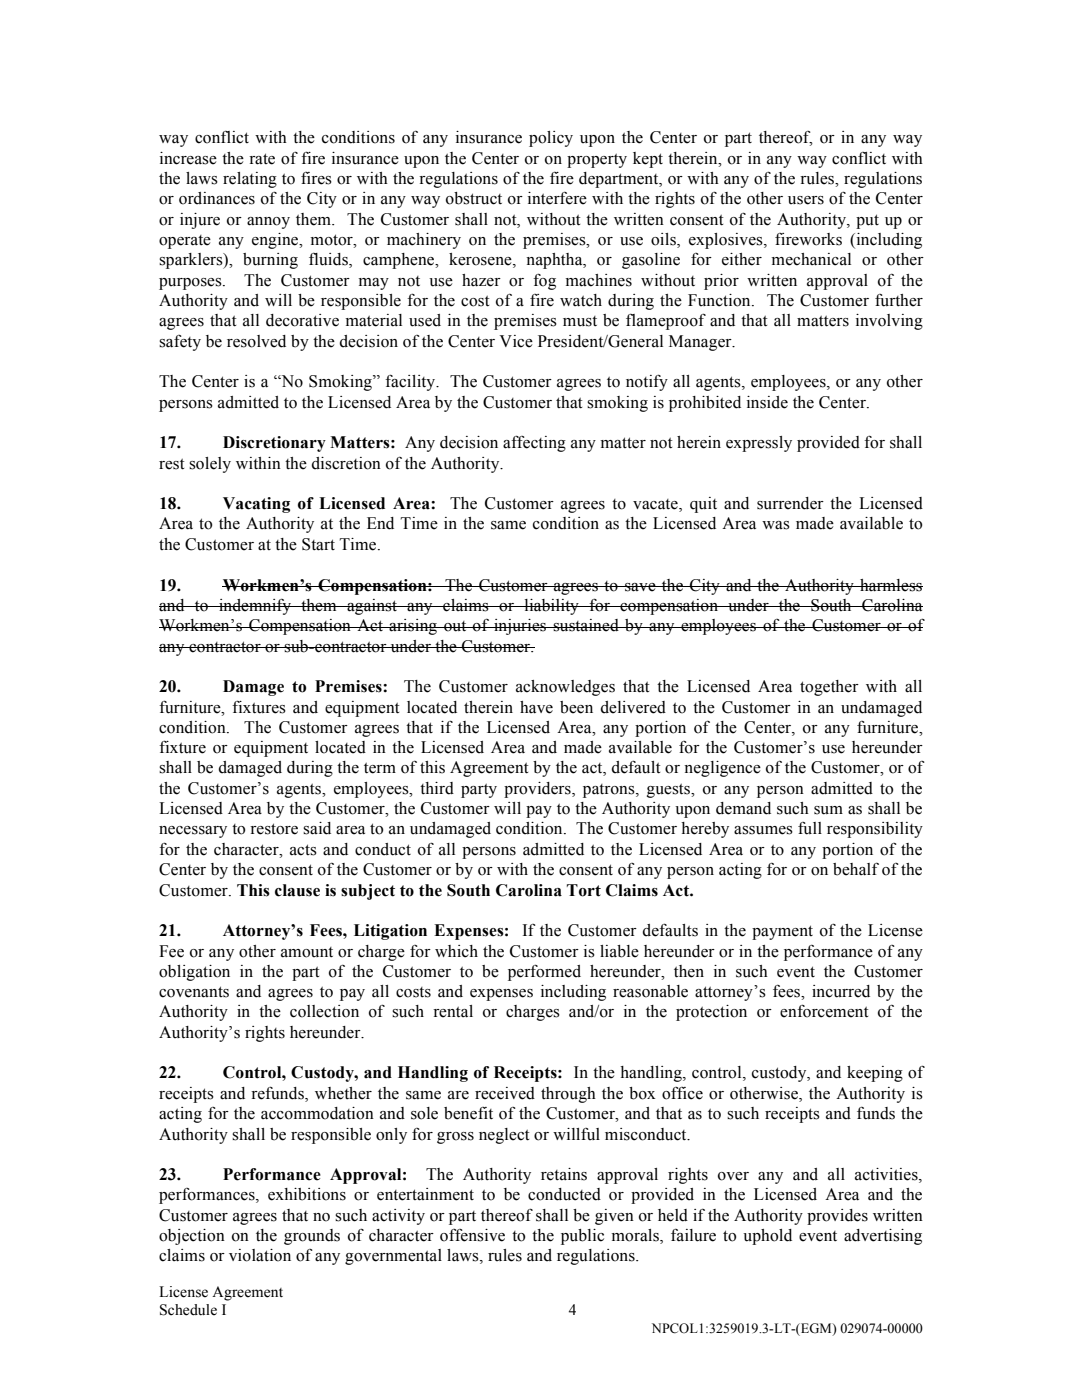 The image size is (1082, 1400). What do you see at coordinates (806, 200) in the screenshot?
I see `users` at bounding box center [806, 200].
